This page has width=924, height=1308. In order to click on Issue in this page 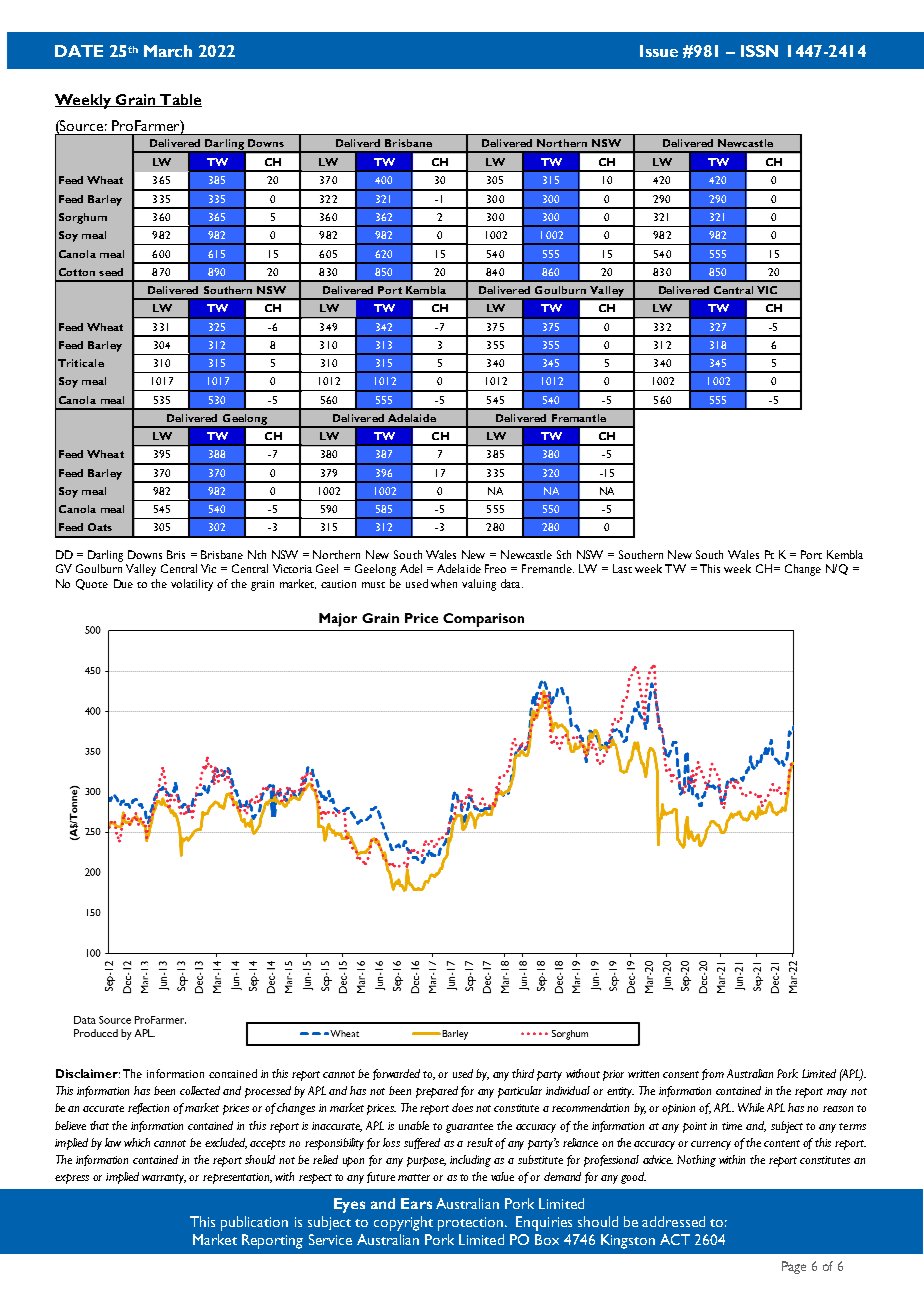, I will do `click(659, 51)`.
